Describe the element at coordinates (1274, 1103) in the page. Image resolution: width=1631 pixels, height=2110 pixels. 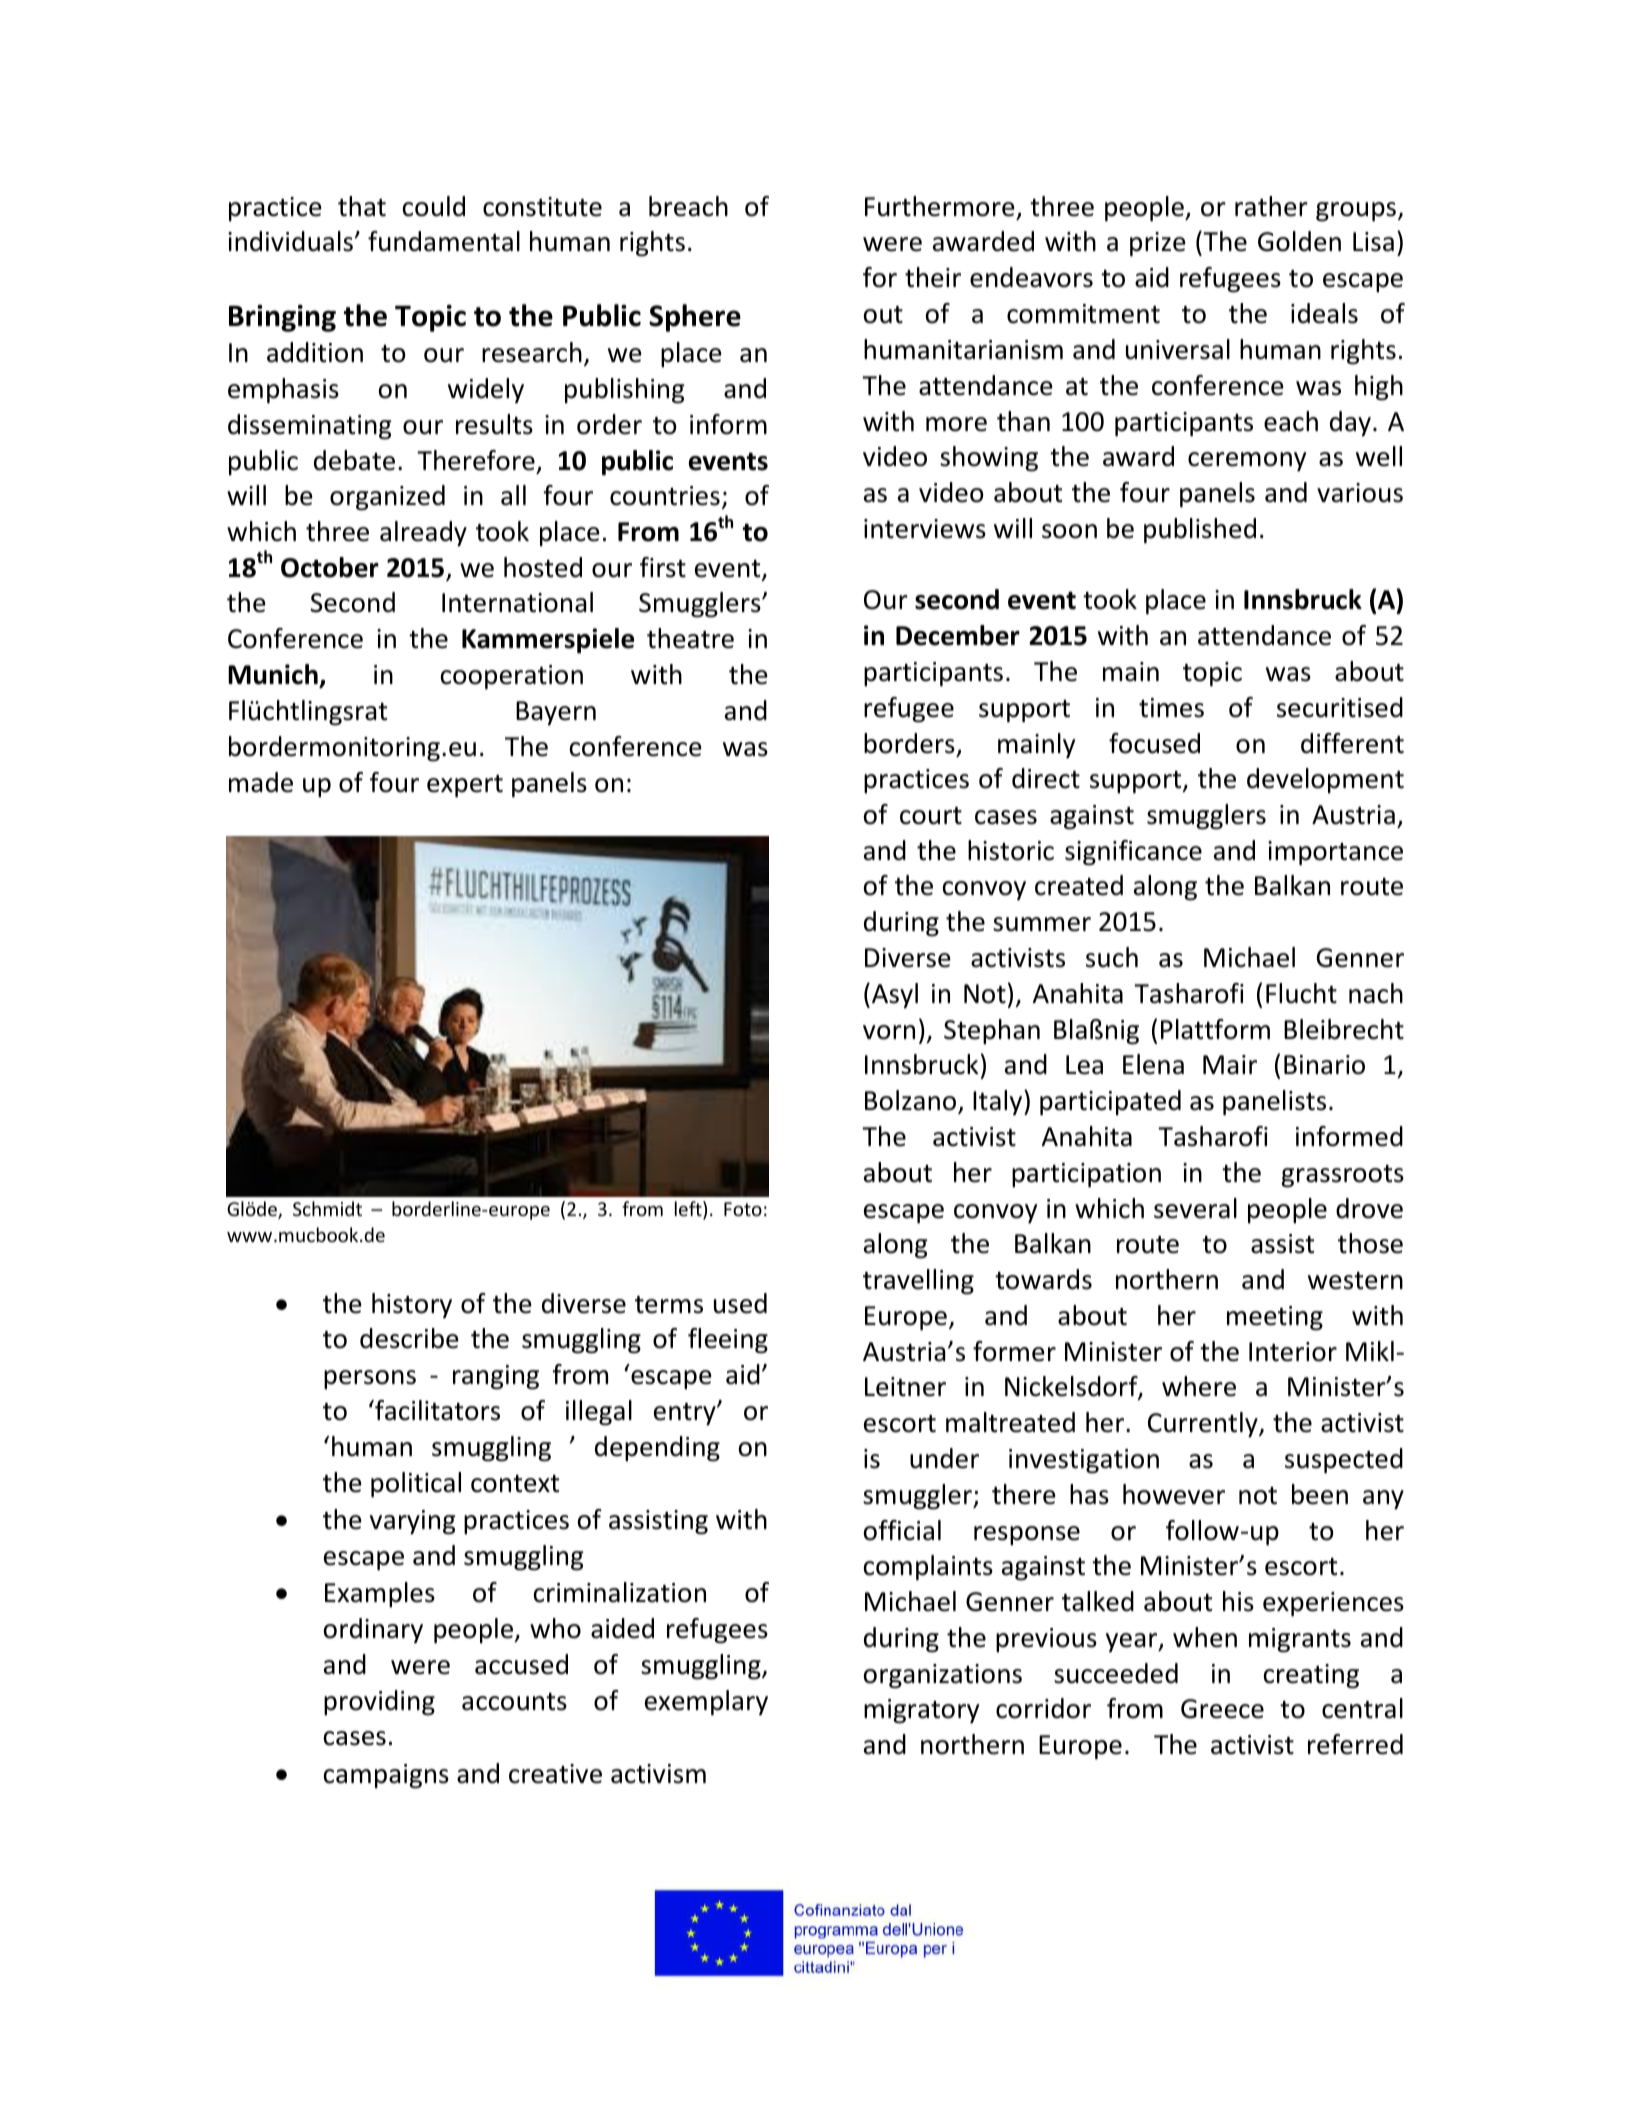
I see `panelists` at that location.
